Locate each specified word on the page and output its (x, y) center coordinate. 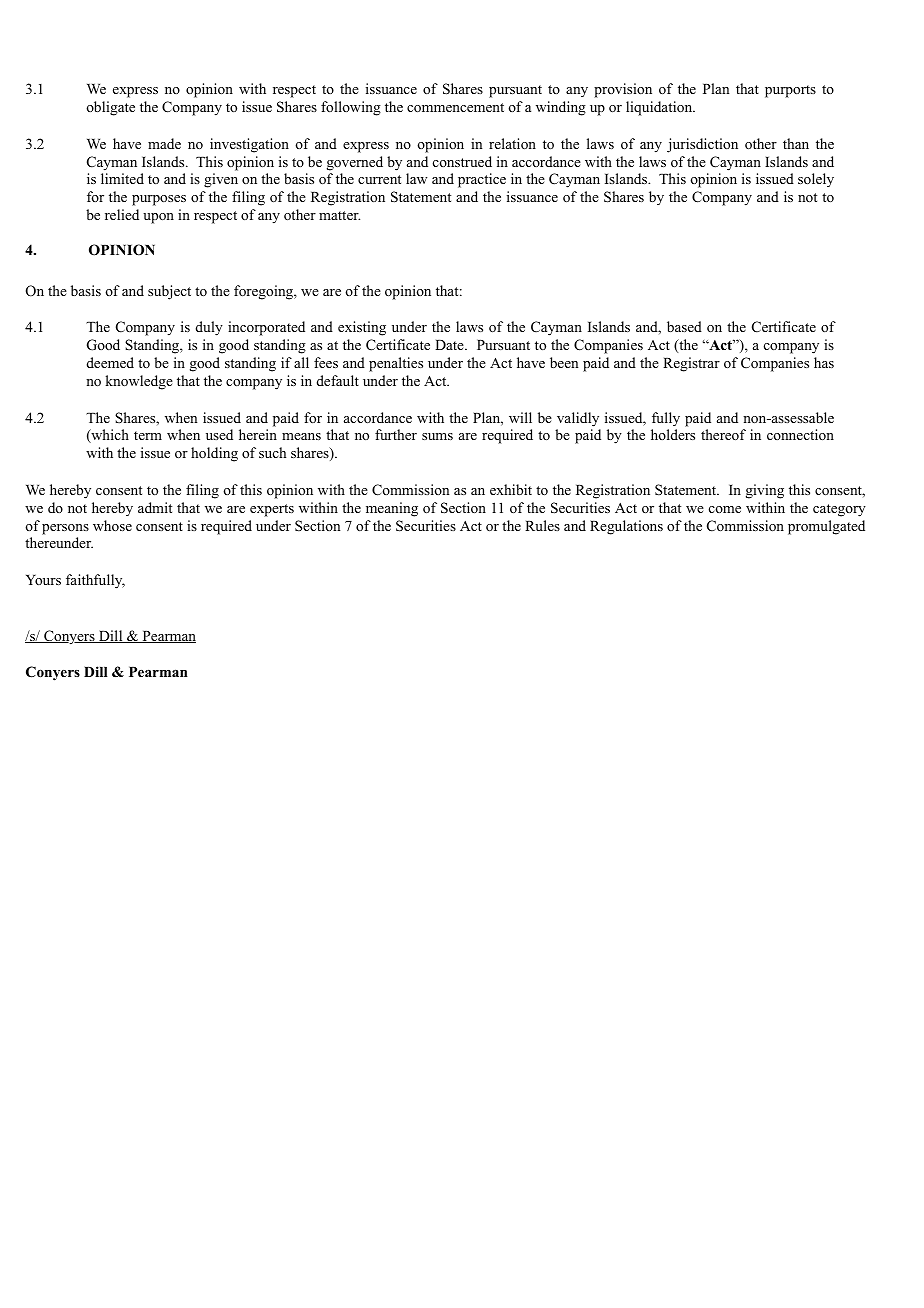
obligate (110, 108)
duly (209, 328)
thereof (723, 434)
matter (339, 215)
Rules (542, 525)
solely (816, 180)
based (684, 326)
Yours (43, 580)
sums (437, 436)
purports (790, 91)
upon (158, 218)
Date (450, 345)
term (148, 435)
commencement (455, 107)
